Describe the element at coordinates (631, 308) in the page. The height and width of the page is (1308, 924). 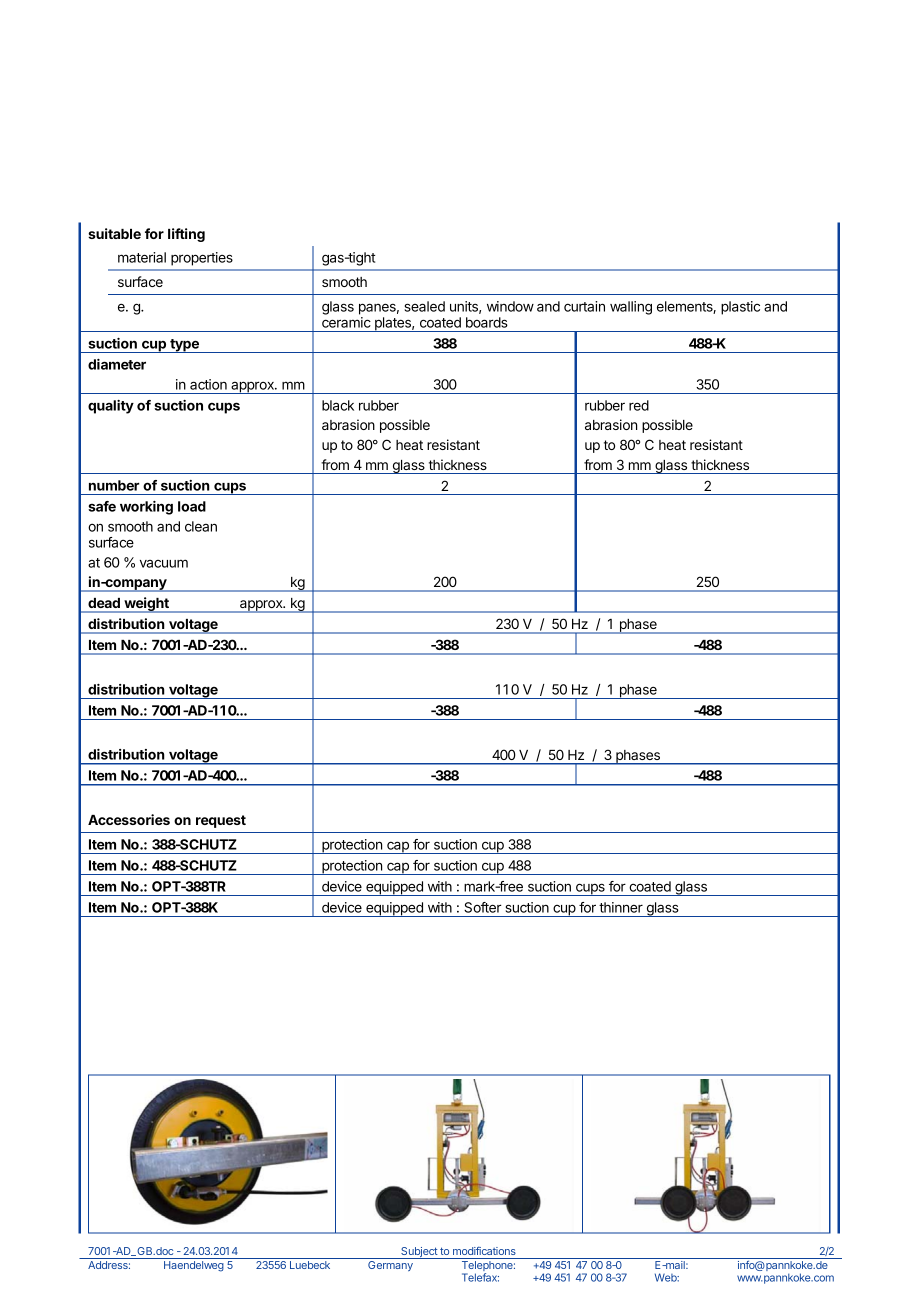
I see `walling` at that location.
